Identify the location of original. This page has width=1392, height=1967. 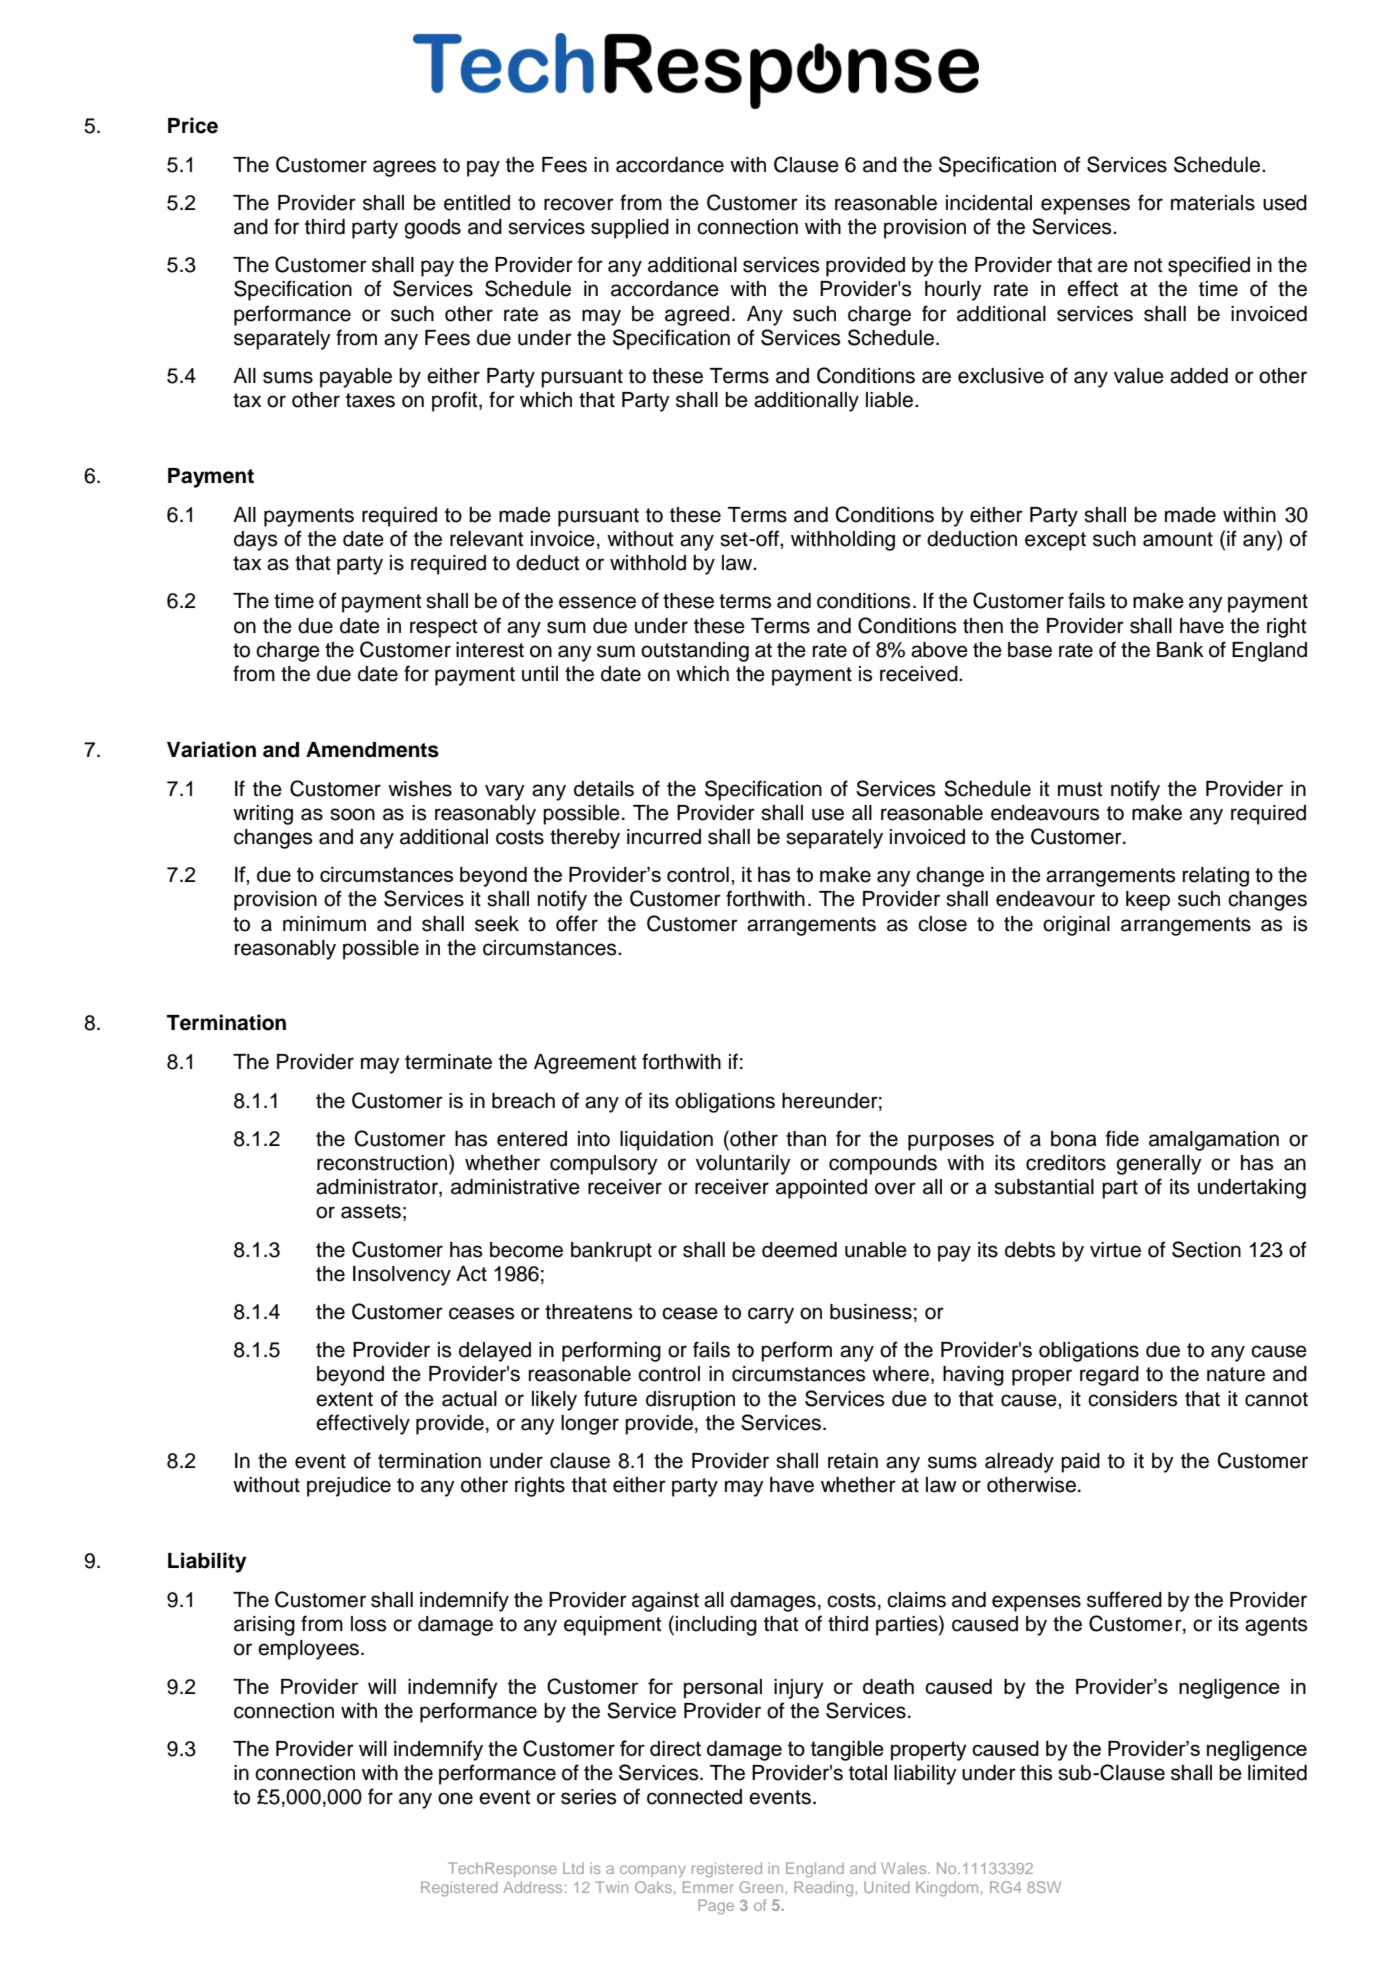
(1076, 926).
